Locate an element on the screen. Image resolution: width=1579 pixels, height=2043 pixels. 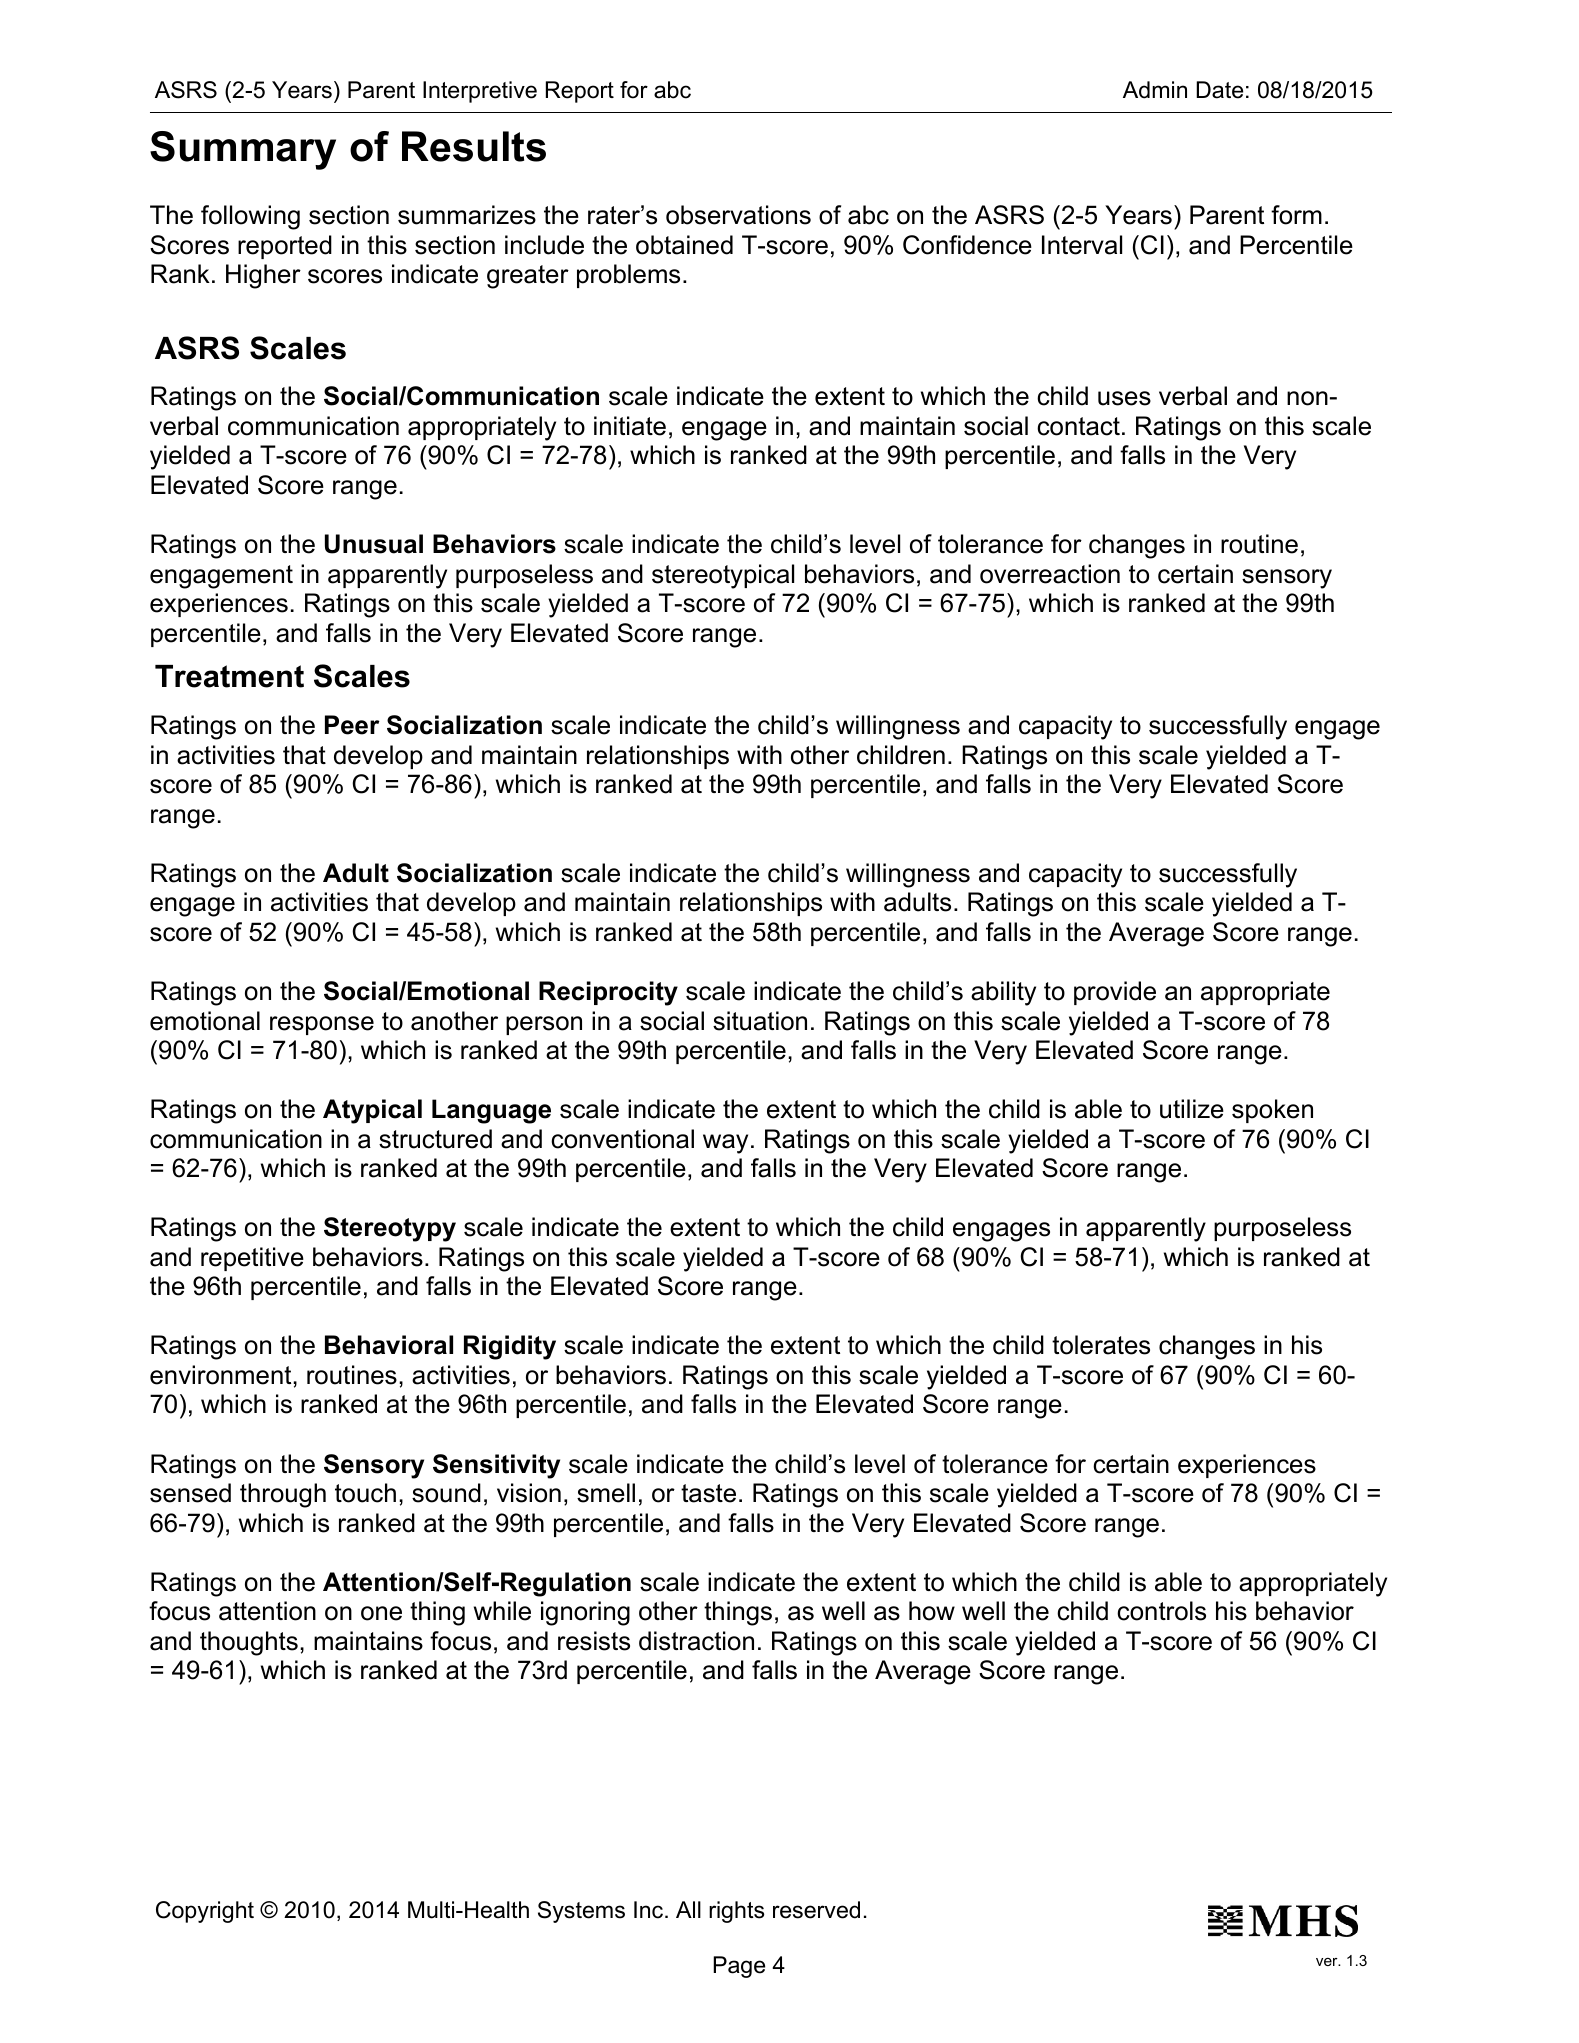
overreaction is located at coordinates (1050, 574).
